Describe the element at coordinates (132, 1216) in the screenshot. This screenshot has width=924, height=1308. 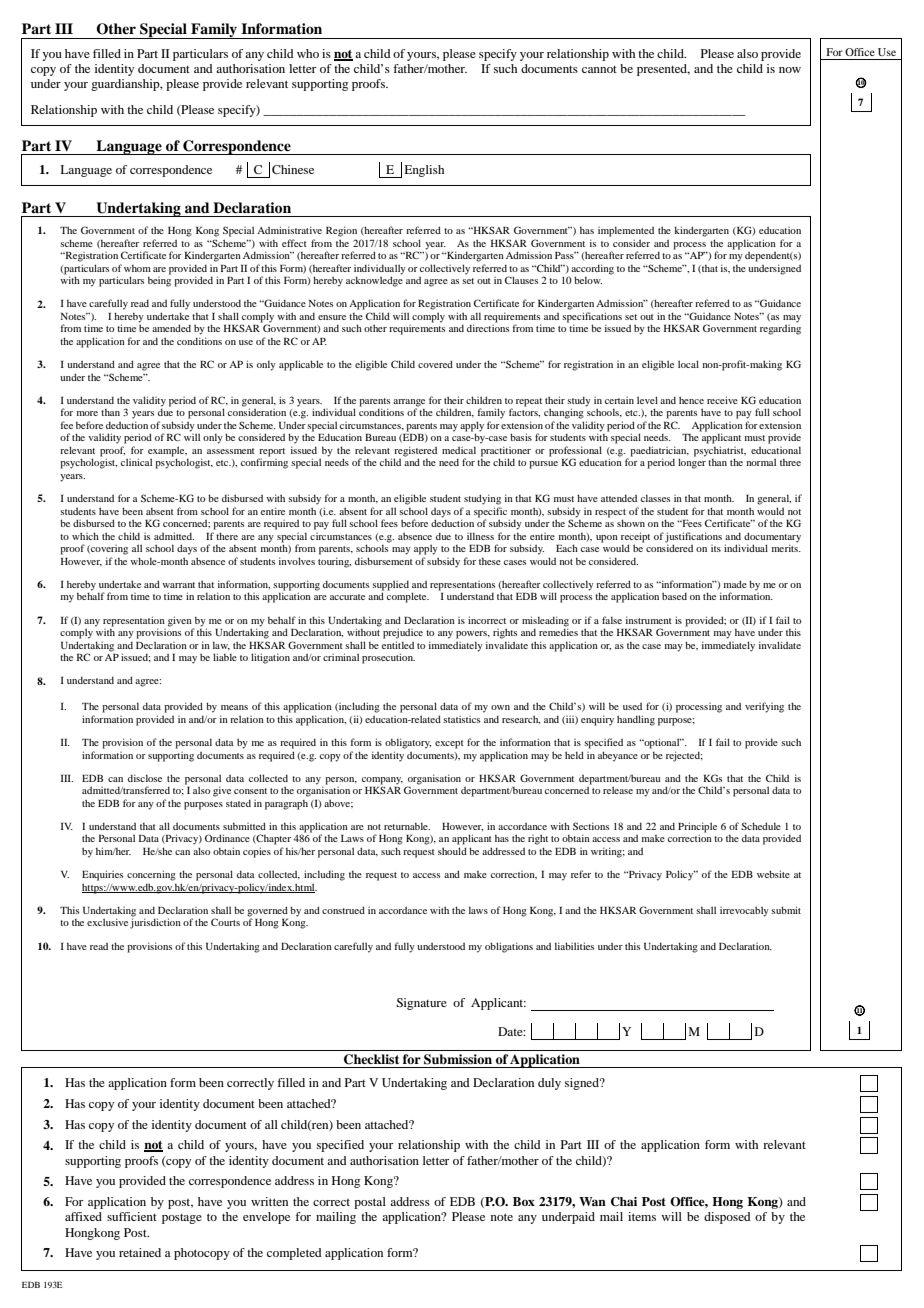
I see `sufficient` at that location.
